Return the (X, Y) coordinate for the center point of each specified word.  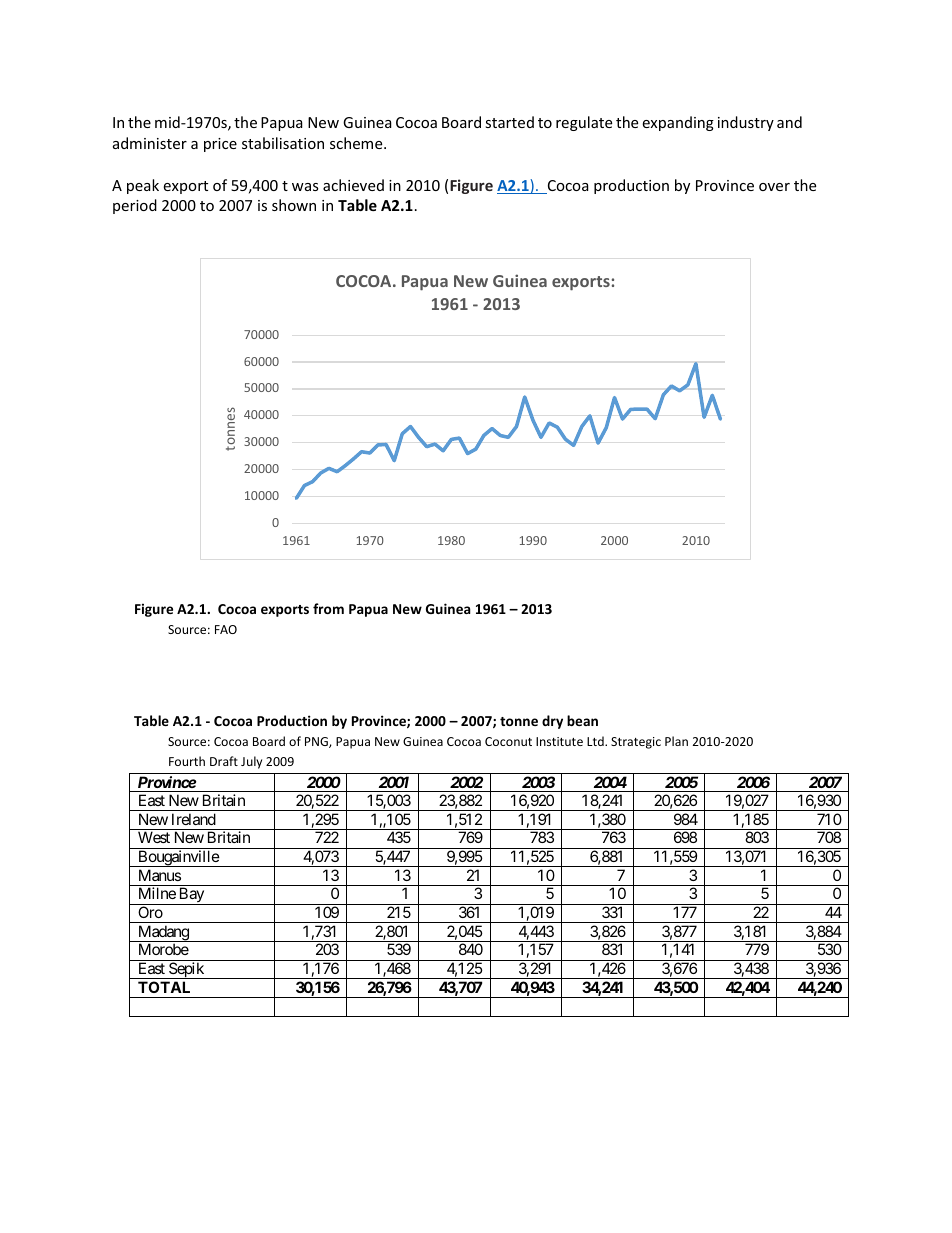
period (135, 206)
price (220, 145)
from (328, 608)
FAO (226, 629)
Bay (191, 896)
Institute (559, 741)
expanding (678, 123)
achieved (353, 185)
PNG (317, 742)
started (509, 122)
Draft (224, 761)
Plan (676, 741)
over (774, 187)
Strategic (636, 743)
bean (582, 720)
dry (552, 722)
